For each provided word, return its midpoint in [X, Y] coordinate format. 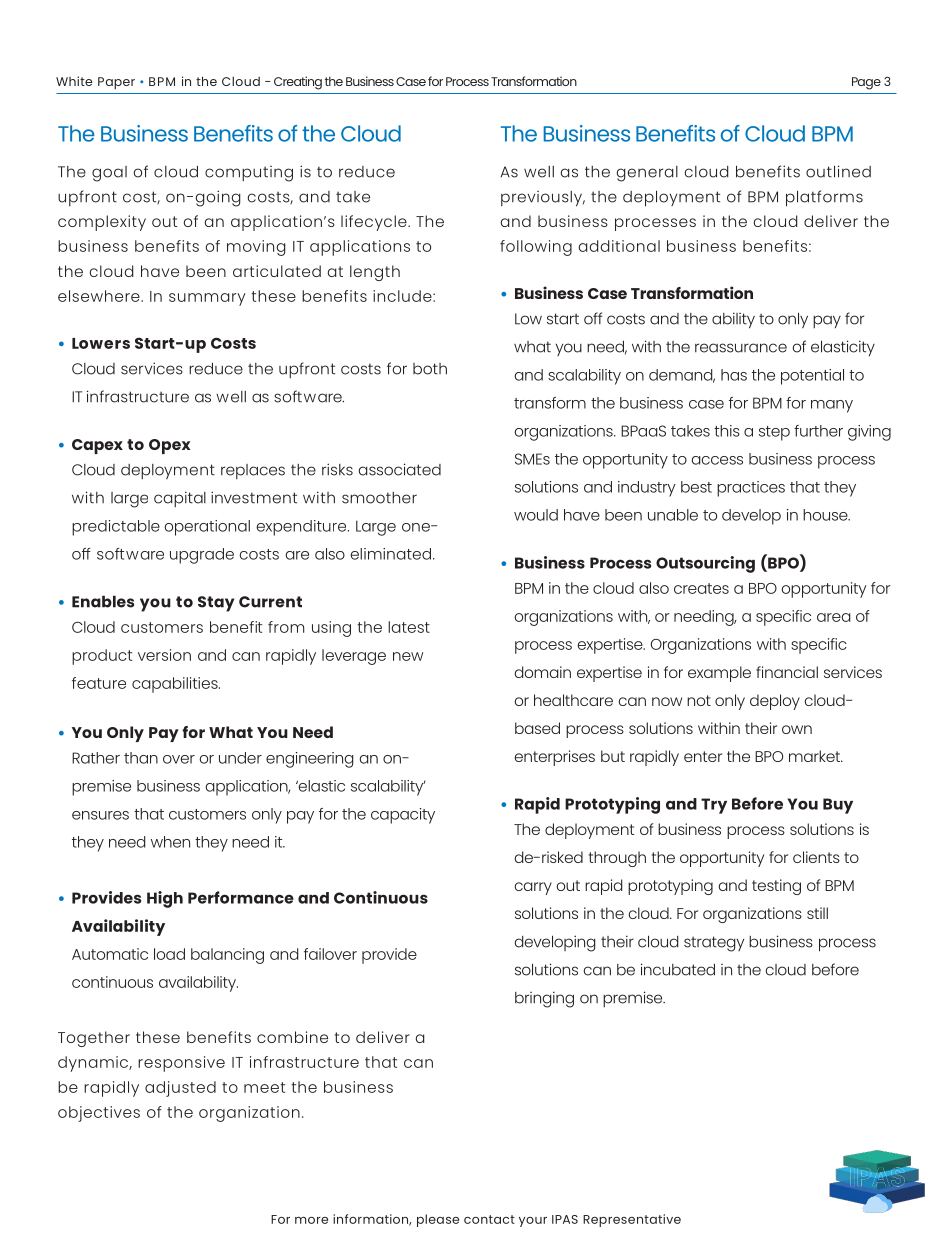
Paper [116, 83]
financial [787, 672]
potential [812, 377]
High [165, 899]
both [430, 369]
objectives [99, 1114]
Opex [169, 446]
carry [533, 888]
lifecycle [375, 223]
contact [489, 1219]
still [817, 913]
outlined [838, 171]
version [164, 655]
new [408, 656]
